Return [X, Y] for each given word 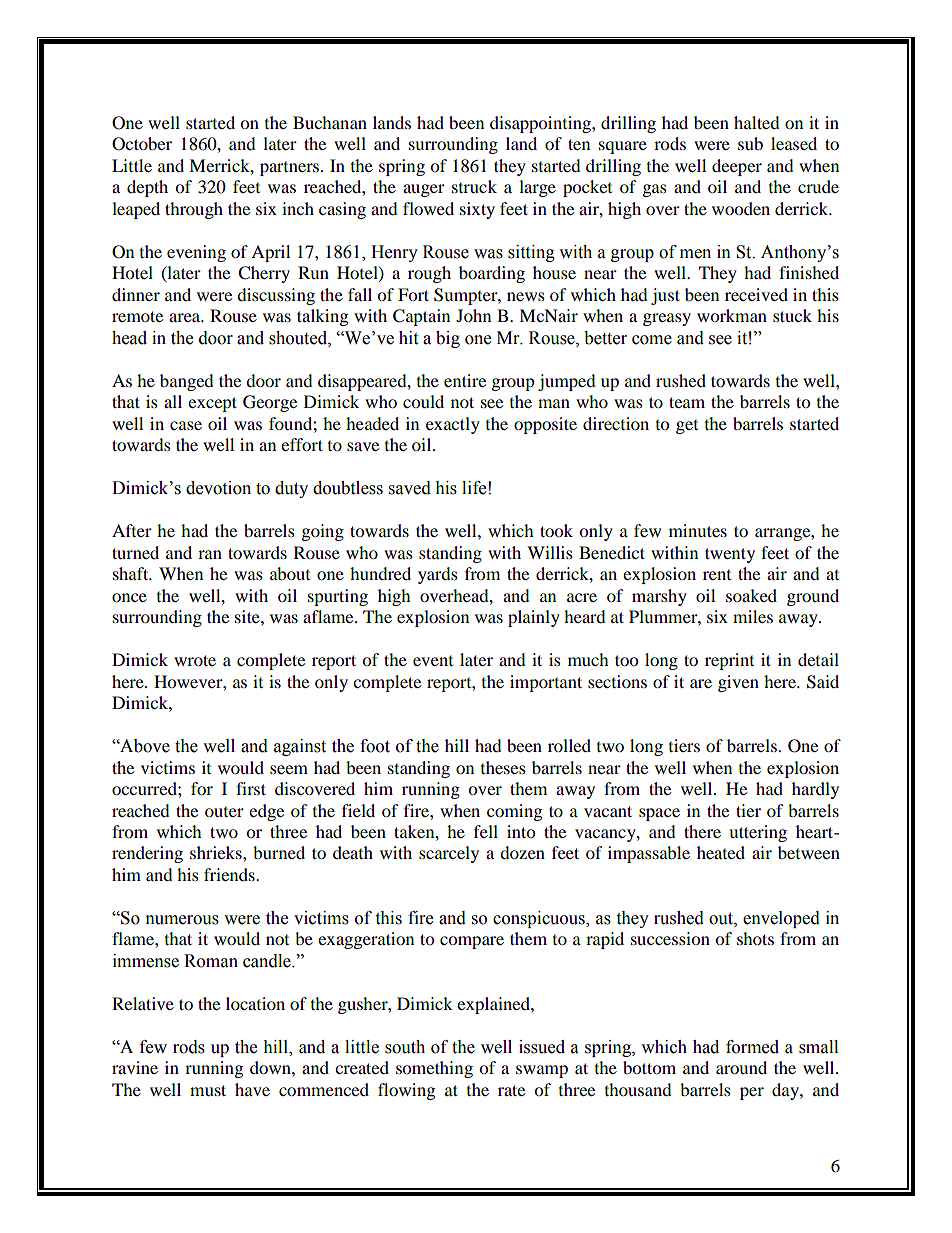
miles [753, 616]
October [142, 144]
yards [438, 575]
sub [750, 143]
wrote [195, 660]
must [208, 1090]
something [434, 1069]
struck [474, 186]
